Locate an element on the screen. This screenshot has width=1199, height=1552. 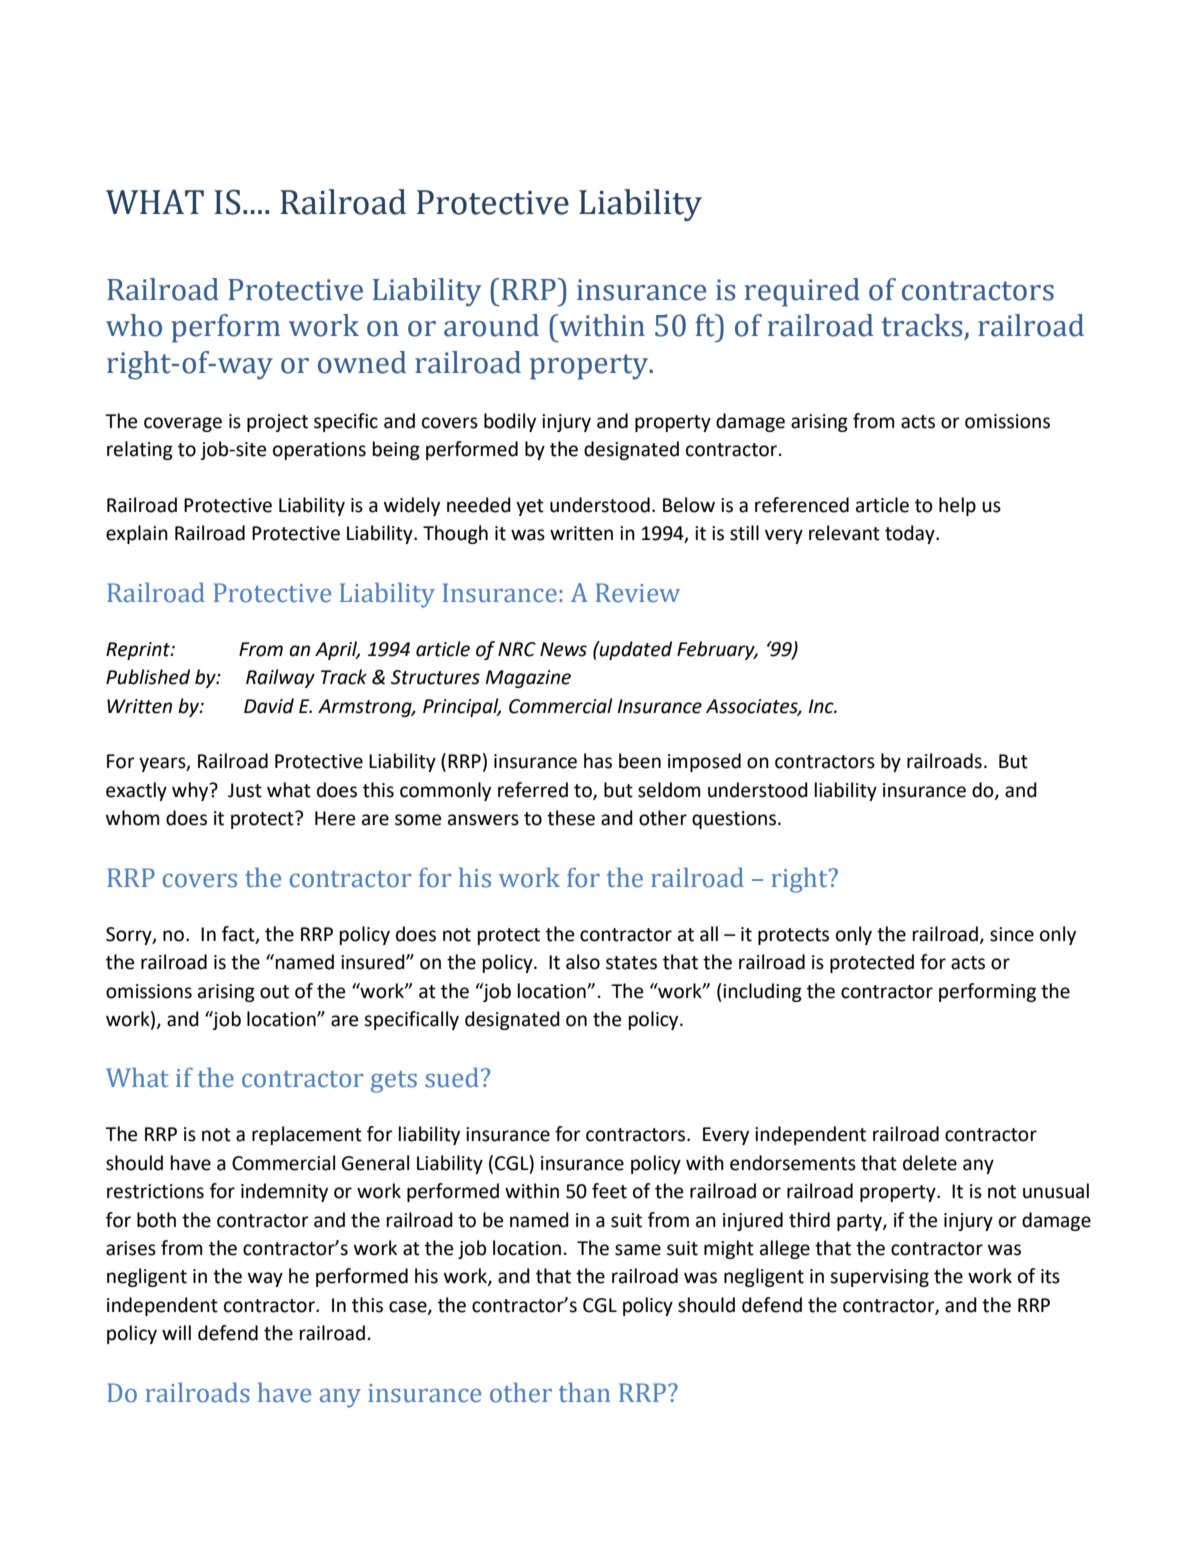
since is located at coordinates (1012, 934).
